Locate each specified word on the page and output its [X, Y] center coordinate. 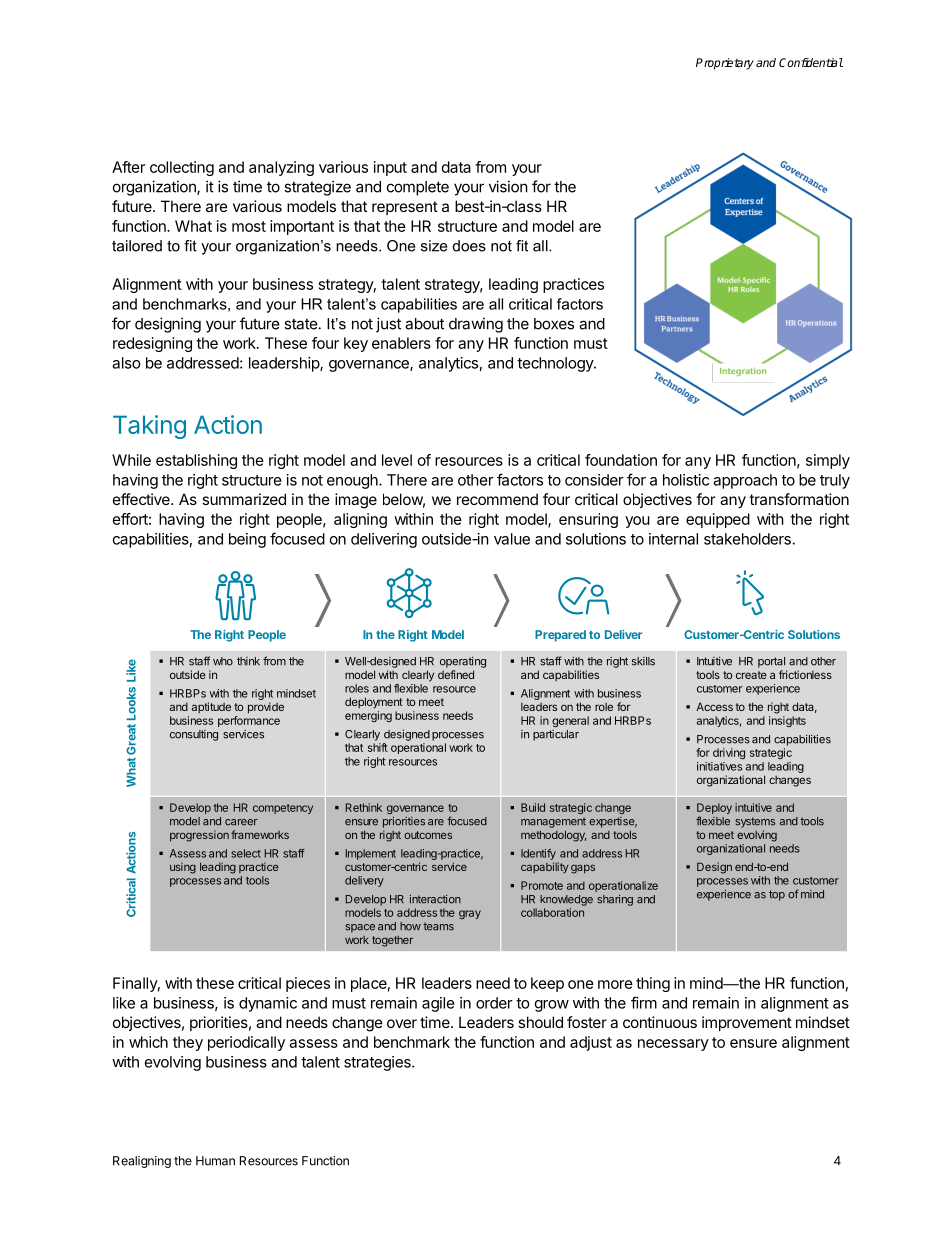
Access [714, 706]
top [777, 895]
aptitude [211, 707]
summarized [244, 499]
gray [470, 914]
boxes [554, 324]
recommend [497, 499]
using [183, 868]
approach [745, 481]
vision [508, 186]
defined [456, 674]
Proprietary [725, 64]
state [301, 324]
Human [215, 1161]
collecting [182, 168]
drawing [476, 325]
